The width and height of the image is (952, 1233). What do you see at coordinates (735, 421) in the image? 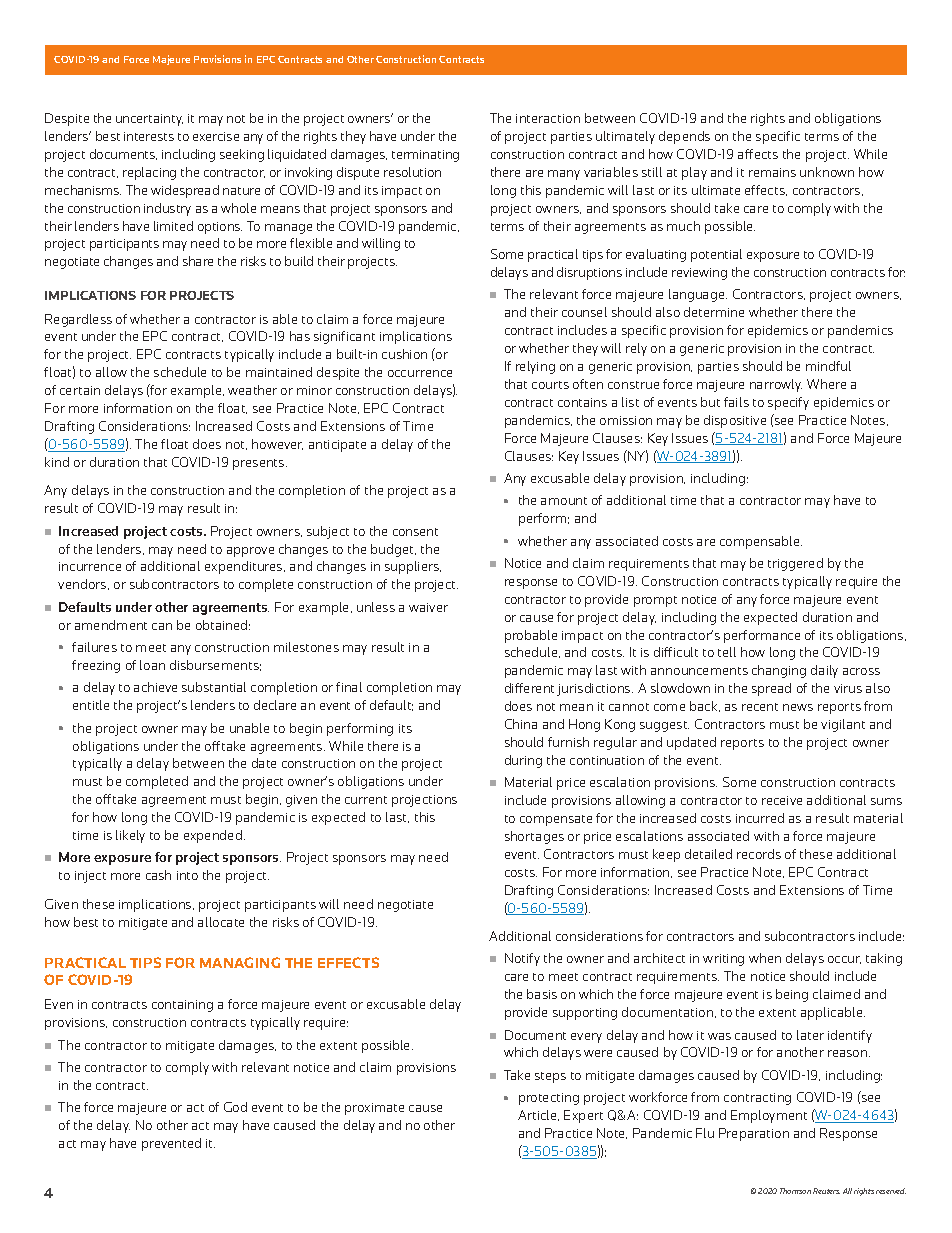
I see `dispositive` at bounding box center [735, 421].
